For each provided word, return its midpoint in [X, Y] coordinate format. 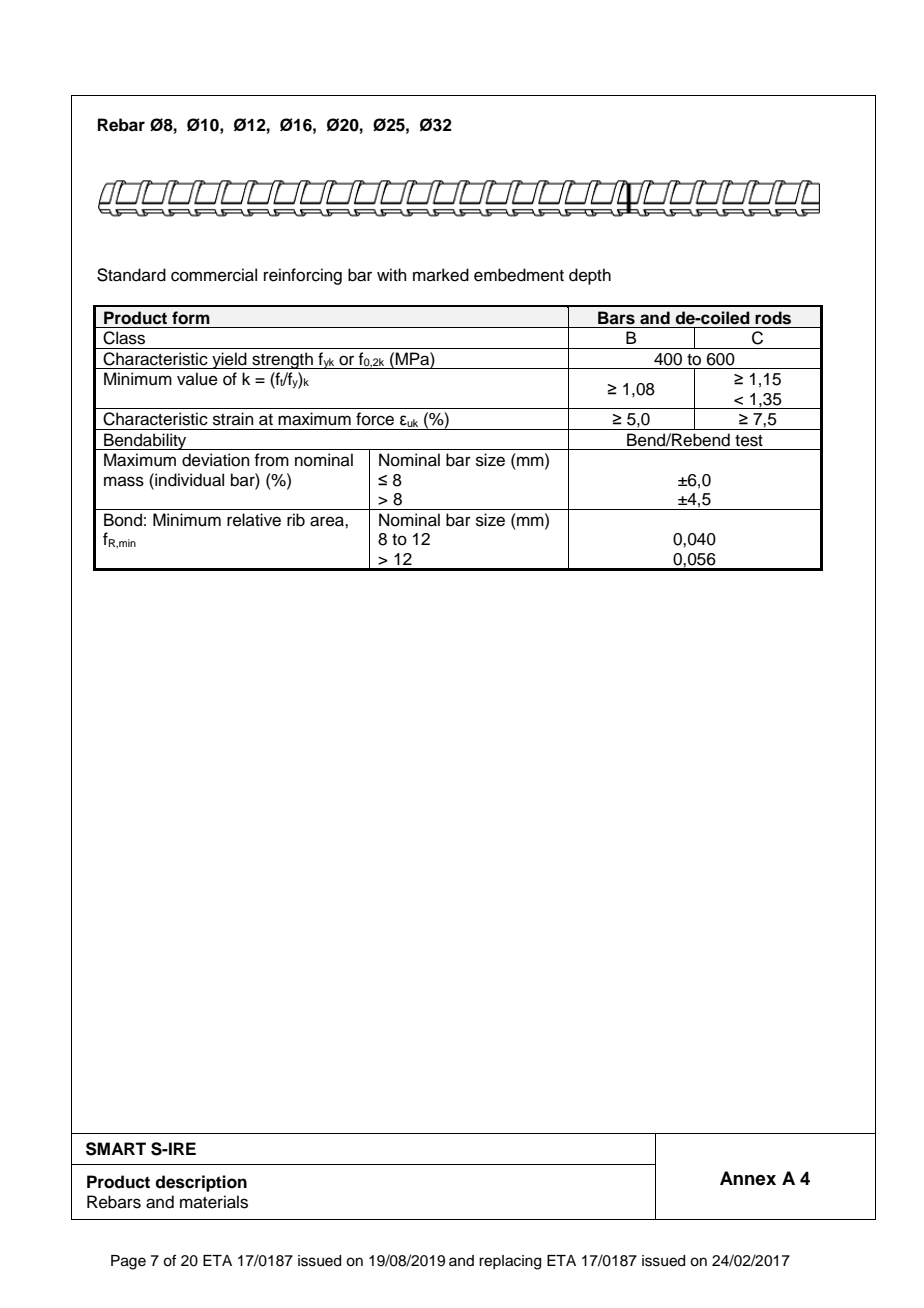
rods [773, 318]
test [749, 441]
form [191, 318]
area [328, 521]
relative [254, 520]
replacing [510, 1262]
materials [214, 1202]
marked [441, 275]
